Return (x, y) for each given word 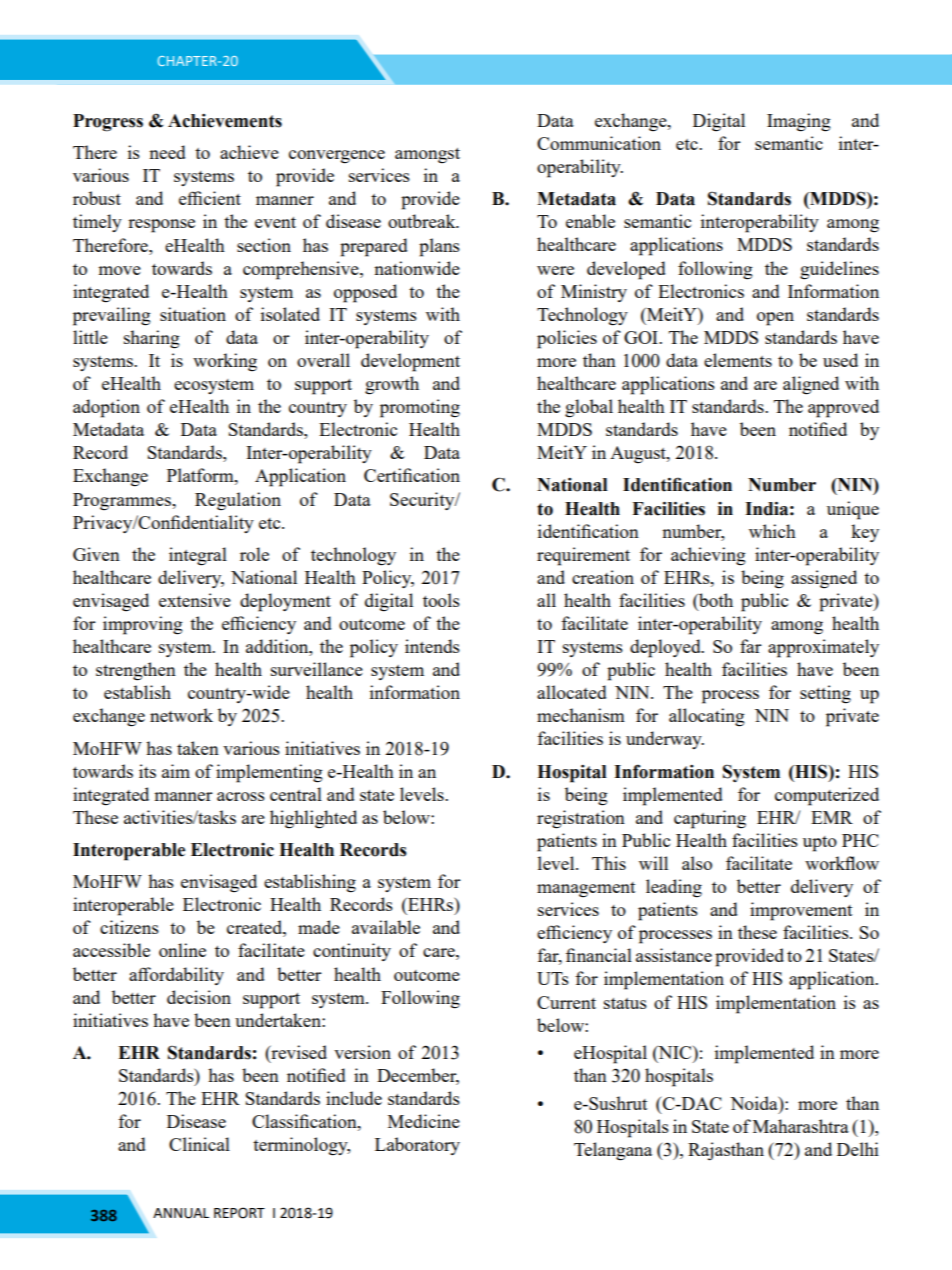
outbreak (423, 221)
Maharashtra (801, 1126)
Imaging (799, 122)
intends (432, 646)
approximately (823, 648)
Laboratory (417, 1146)
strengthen (136, 671)
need (167, 152)
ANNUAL (181, 1213)
